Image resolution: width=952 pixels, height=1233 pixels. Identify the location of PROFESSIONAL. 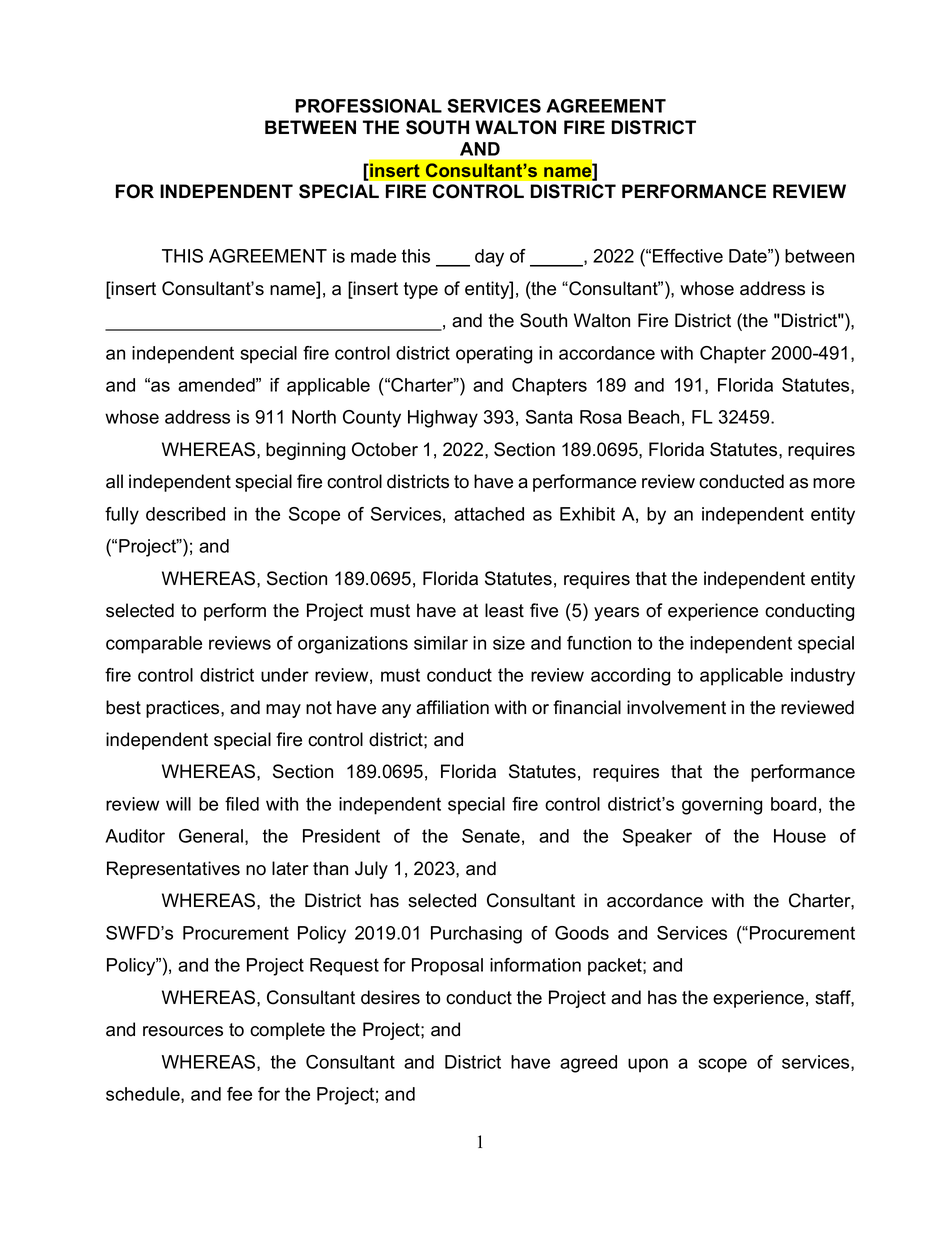
(368, 106).
